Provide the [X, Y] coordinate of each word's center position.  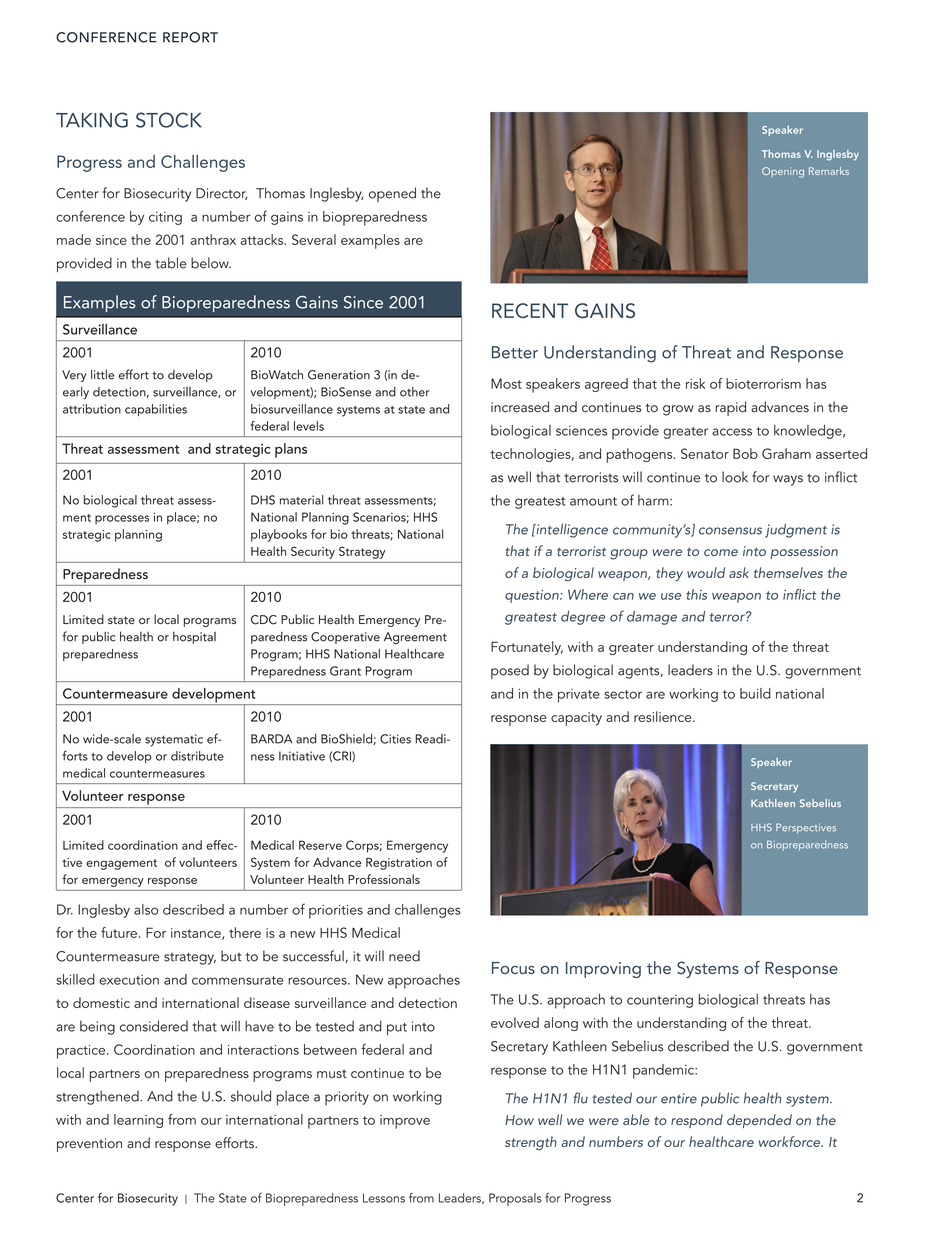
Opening [783, 172]
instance [197, 934]
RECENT [530, 310]
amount [593, 501]
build [755, 693]
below [211, 263]
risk [695, 383]
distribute [197, 756]
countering [660, 1001]
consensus [730, 531]
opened [392, 194]
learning [138, 1121]
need [404, 956]
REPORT [190, 37]
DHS [263, 500]
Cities [395, 739]
